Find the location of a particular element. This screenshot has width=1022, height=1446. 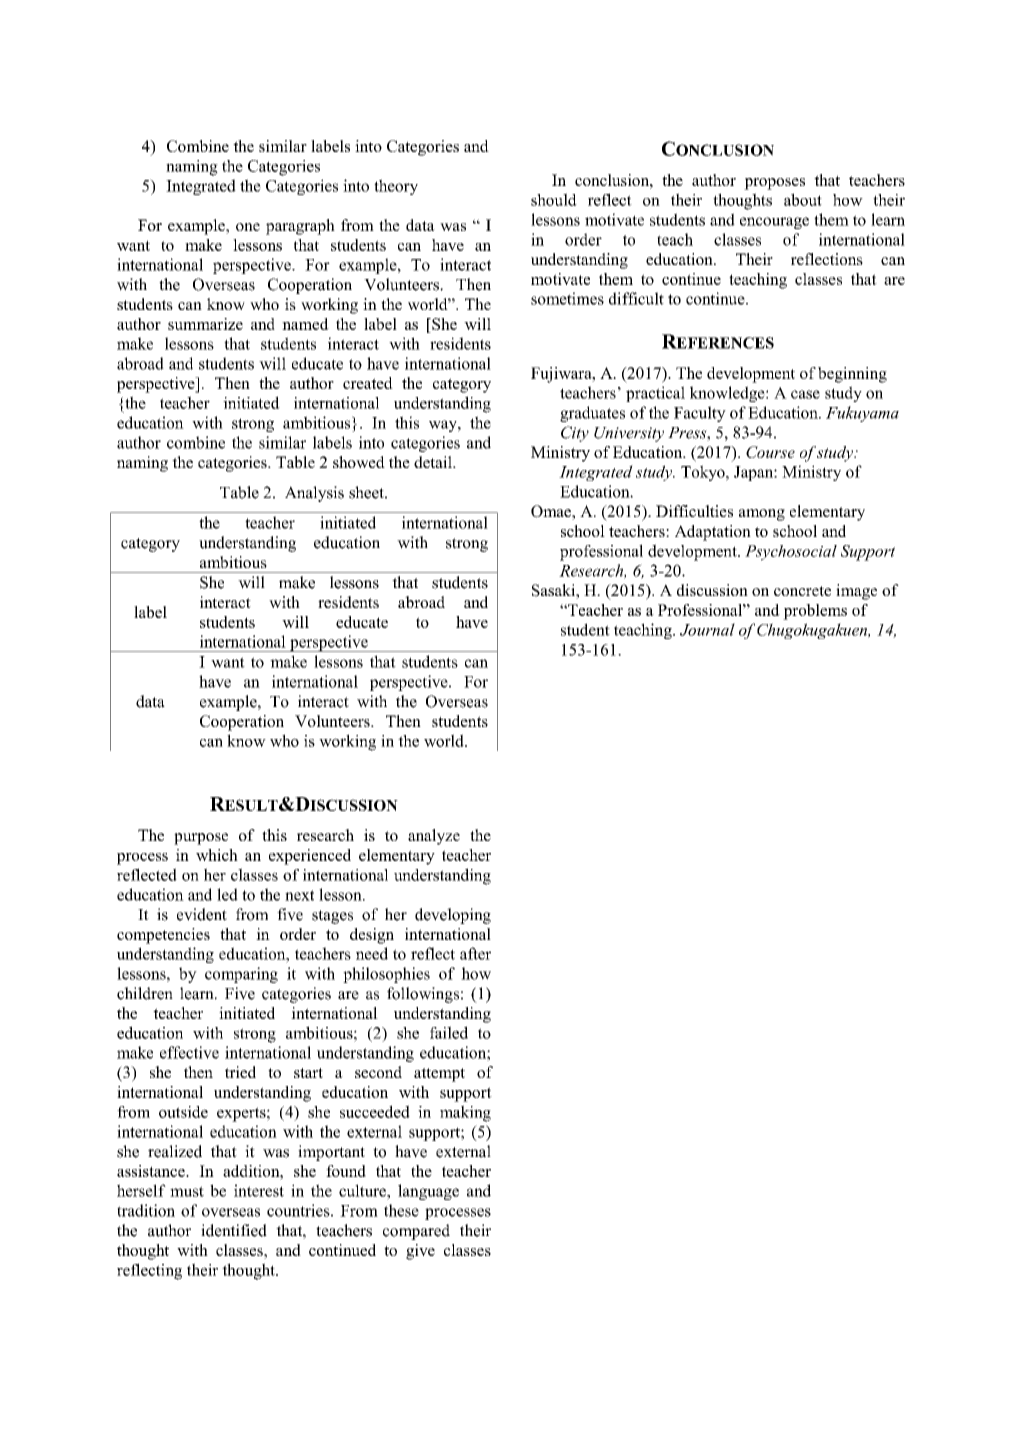

encourage is located at coordinates (774, 223).
